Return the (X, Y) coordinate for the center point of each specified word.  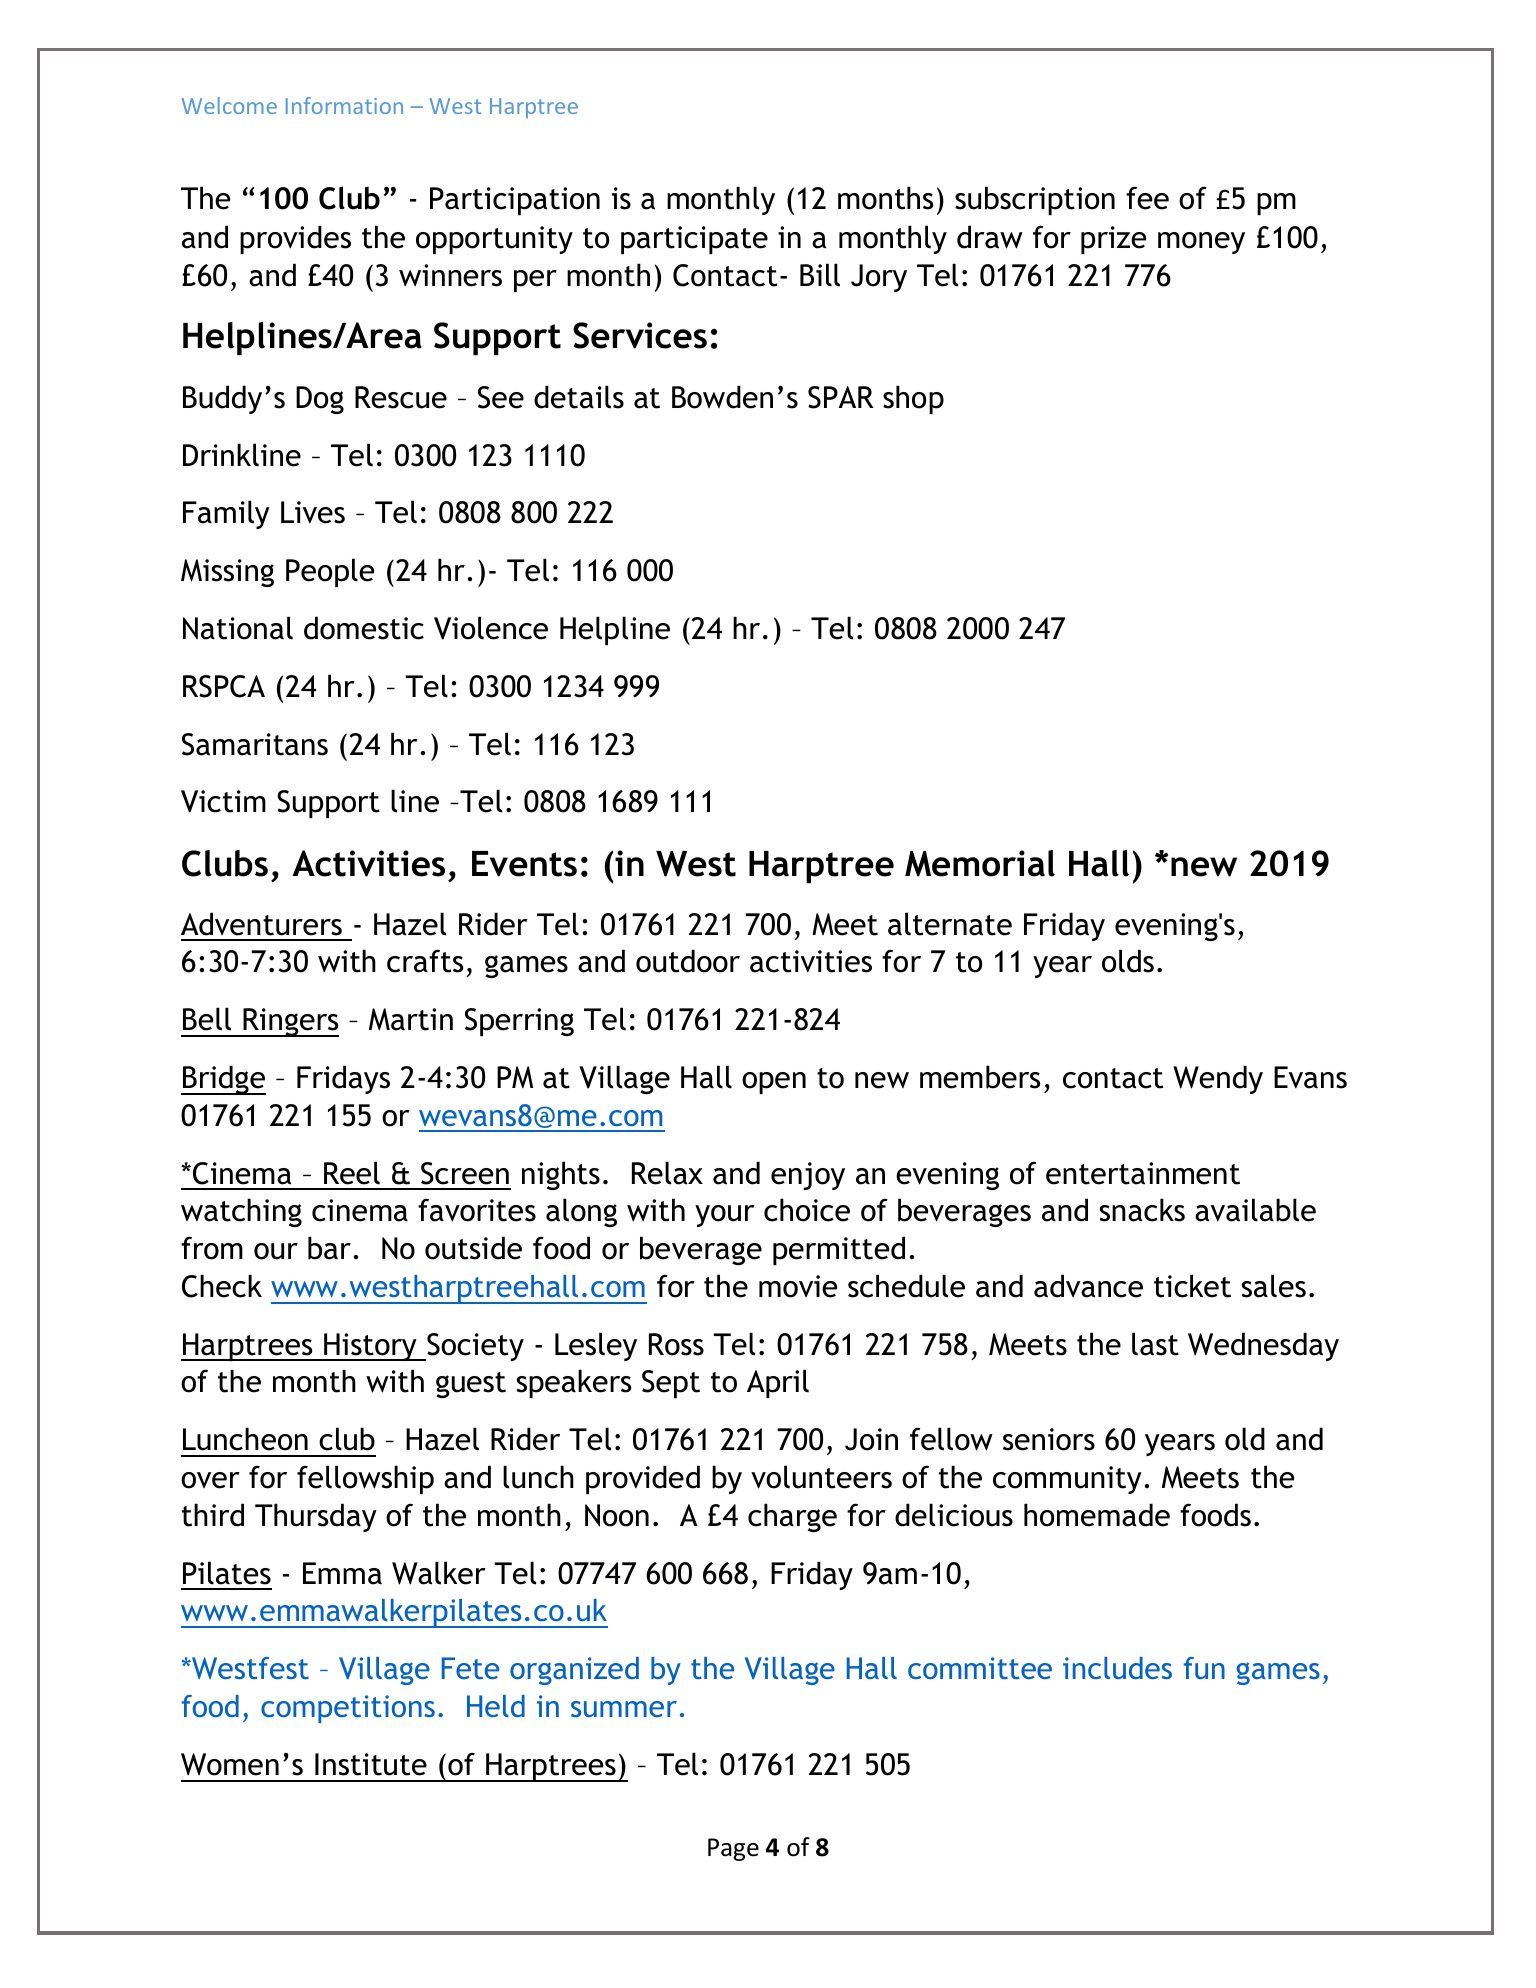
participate (694, 240)
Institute (371, 1764)
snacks (1142, 1210)
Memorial (980, 863)
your (725, 1216)
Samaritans (255, 744)
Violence (491, 628)
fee (1147, 198)
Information (344, 105)
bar (329, 1248)
